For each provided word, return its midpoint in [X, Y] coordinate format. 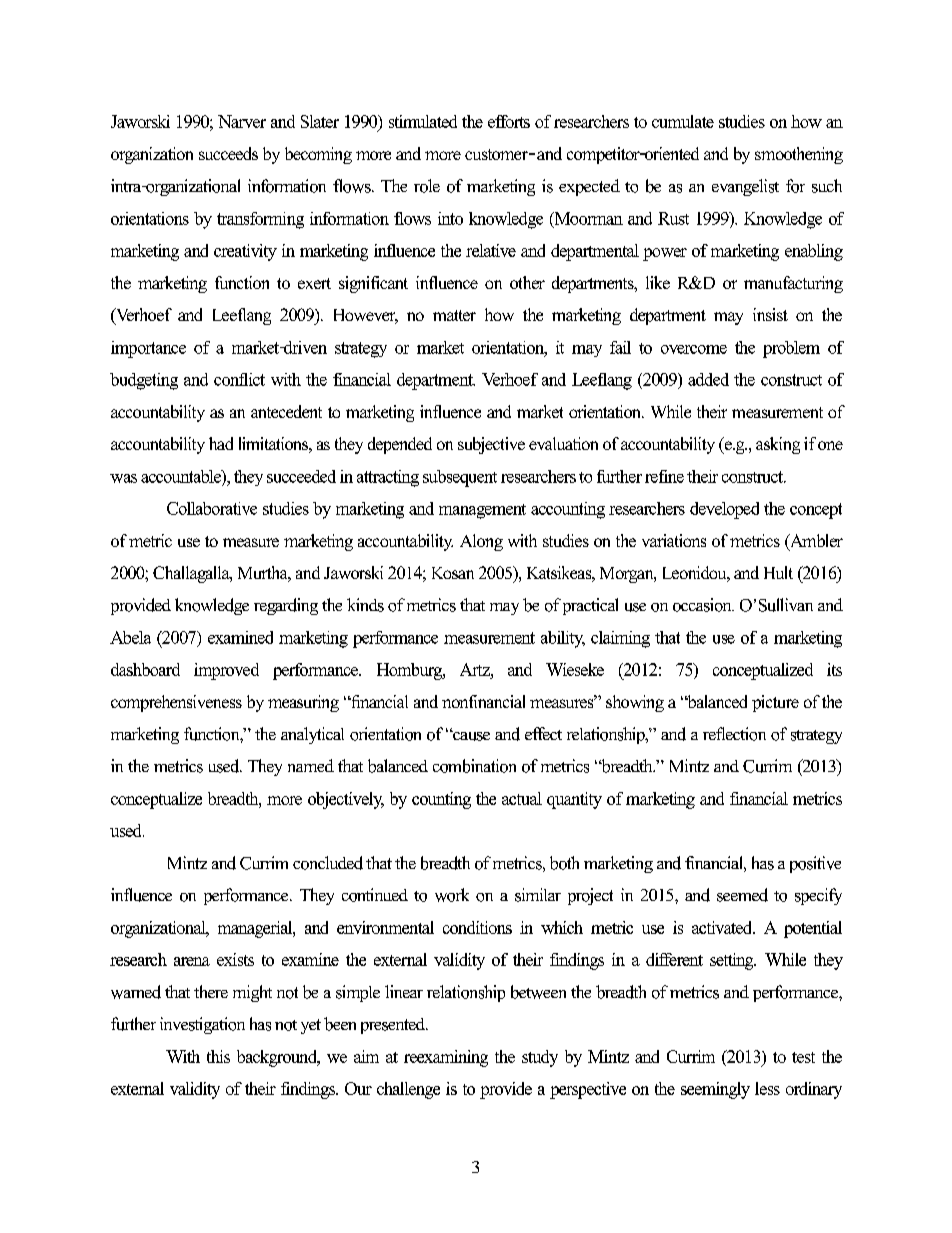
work [452, 895]
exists [235, 959]
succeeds [228, 153]
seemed [742, 895]
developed [724, 510]
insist [770, 314]
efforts [509, 121]
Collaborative [212, 508]
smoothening [799, 155]
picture [775, 703]
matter [454, 315]
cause [470, 735]
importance [148, 349]
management [482, 511]
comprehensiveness [176, 703]
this [218, 1056]
